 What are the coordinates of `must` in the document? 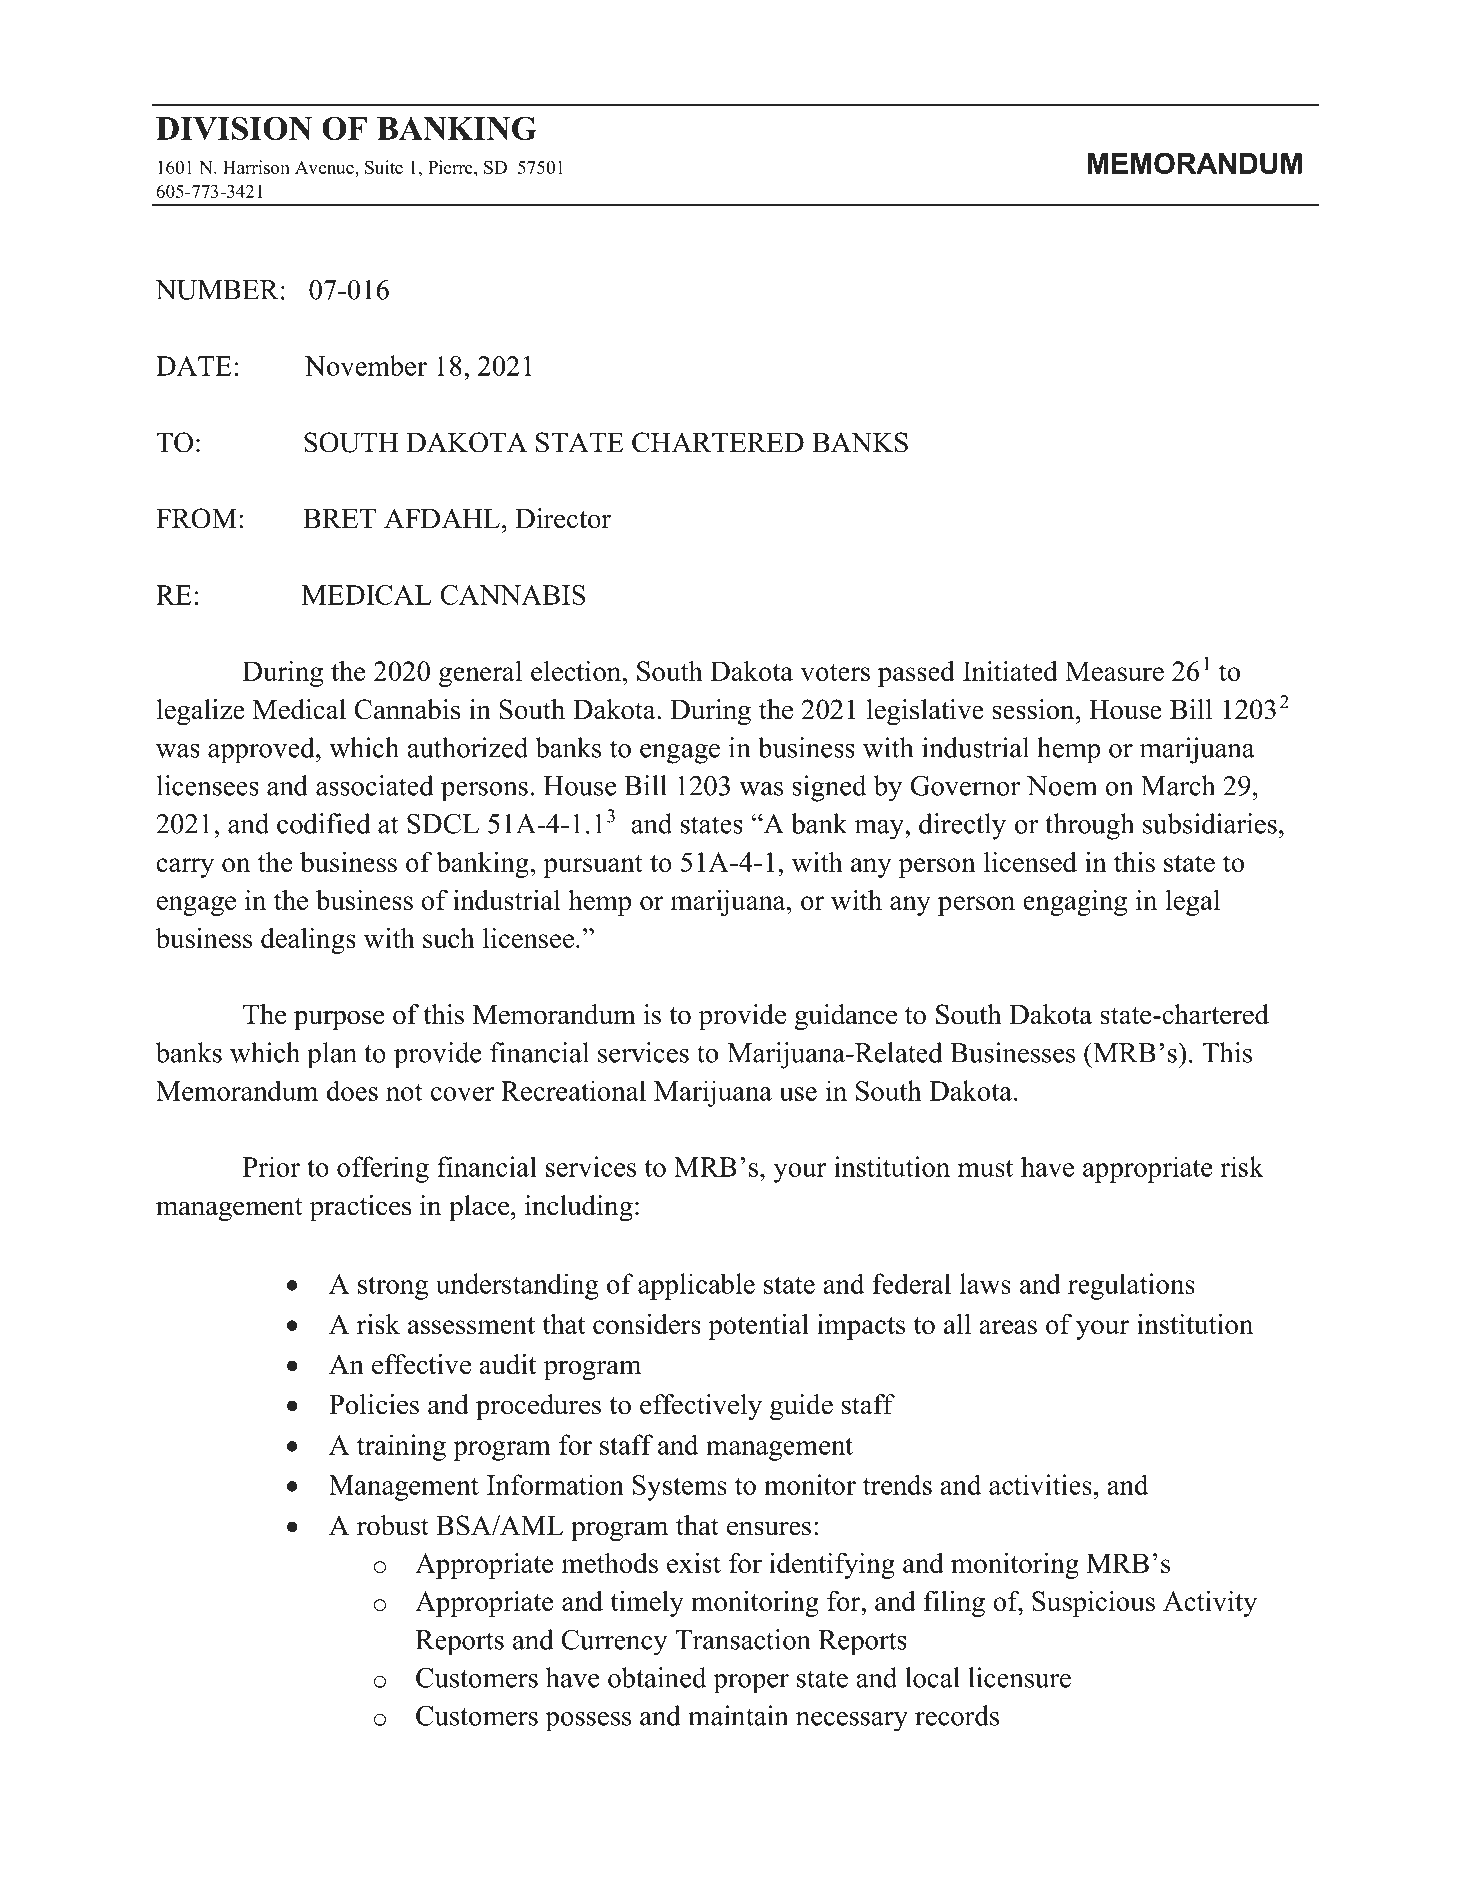 It's located at (985, 1168).
